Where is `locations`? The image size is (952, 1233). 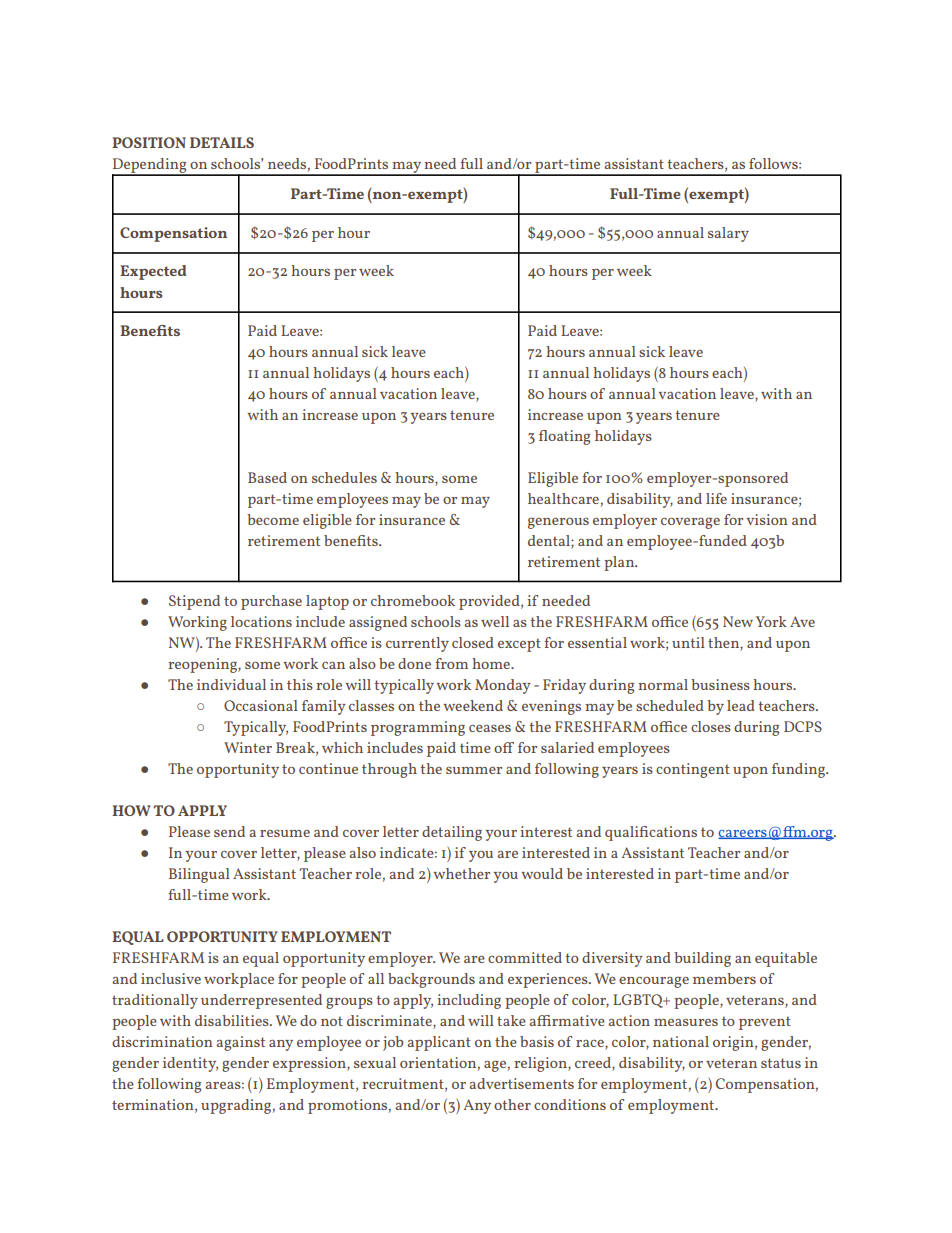 locations is located at coordinates (261, 621).
